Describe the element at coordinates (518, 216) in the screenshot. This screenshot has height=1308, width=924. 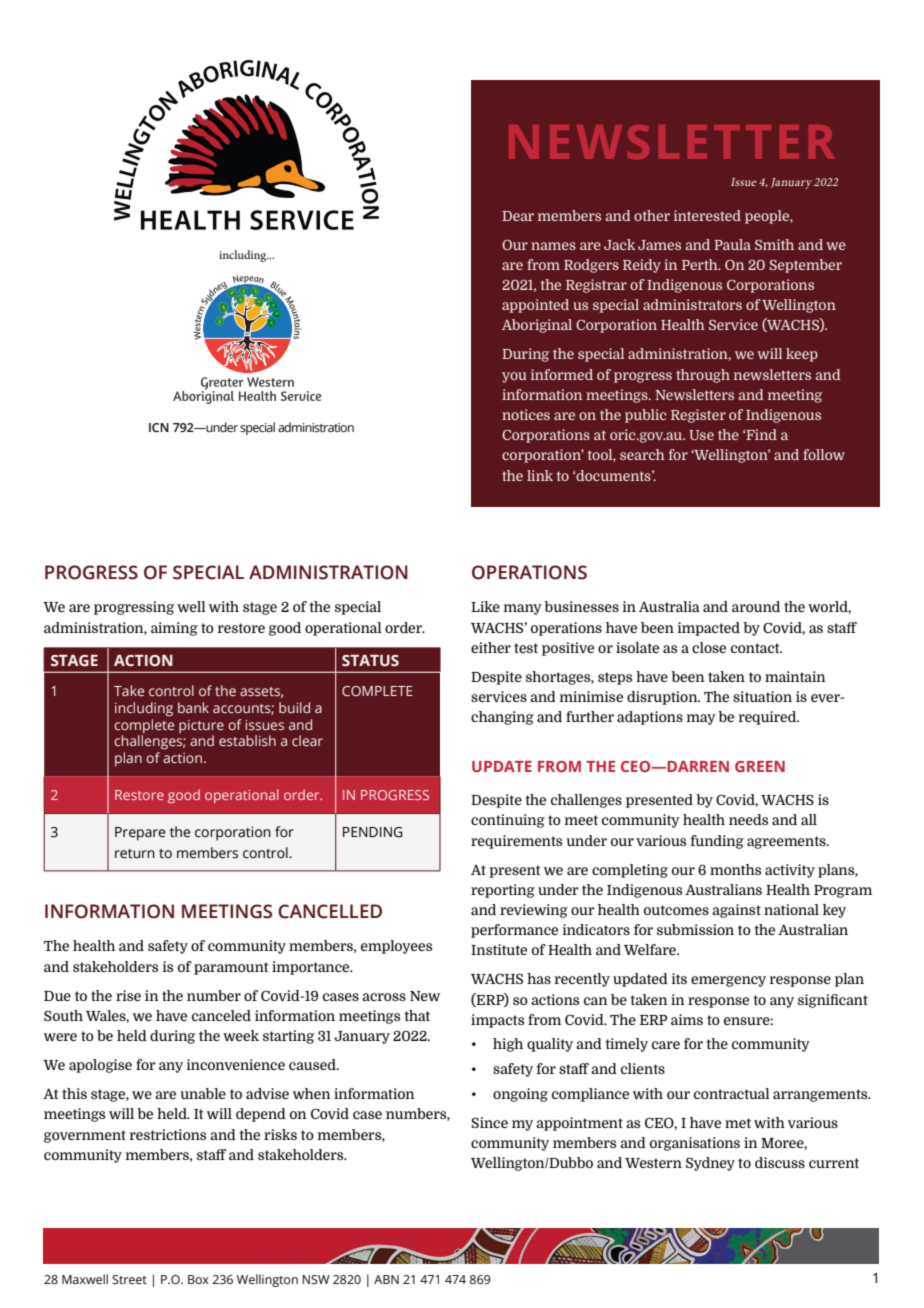
I see `Dear` at that location.
